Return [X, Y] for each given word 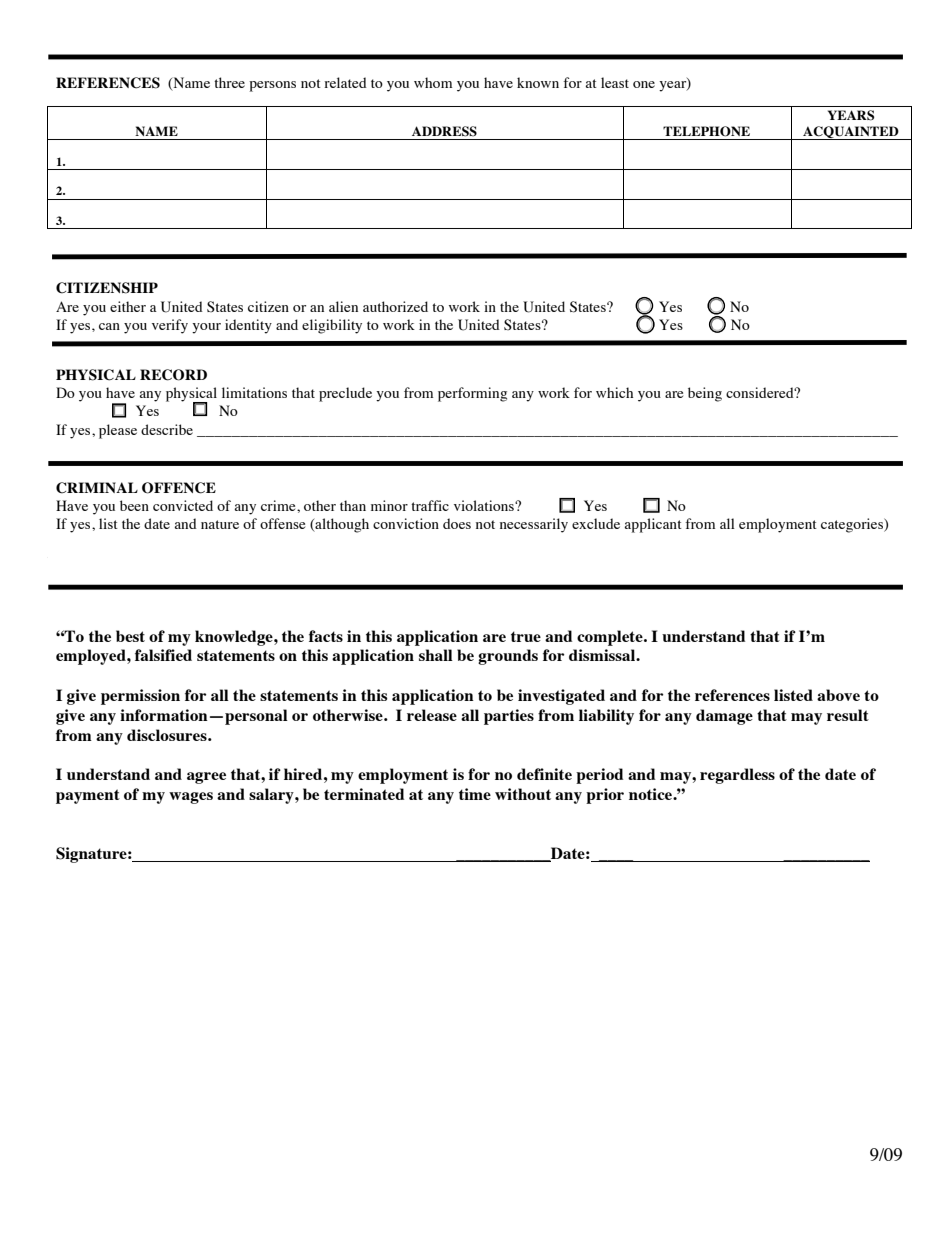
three [229, 82]
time [475, 794]
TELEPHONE [706, 131]
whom [433, 82]
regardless [737, 776]
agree [206, 778]
